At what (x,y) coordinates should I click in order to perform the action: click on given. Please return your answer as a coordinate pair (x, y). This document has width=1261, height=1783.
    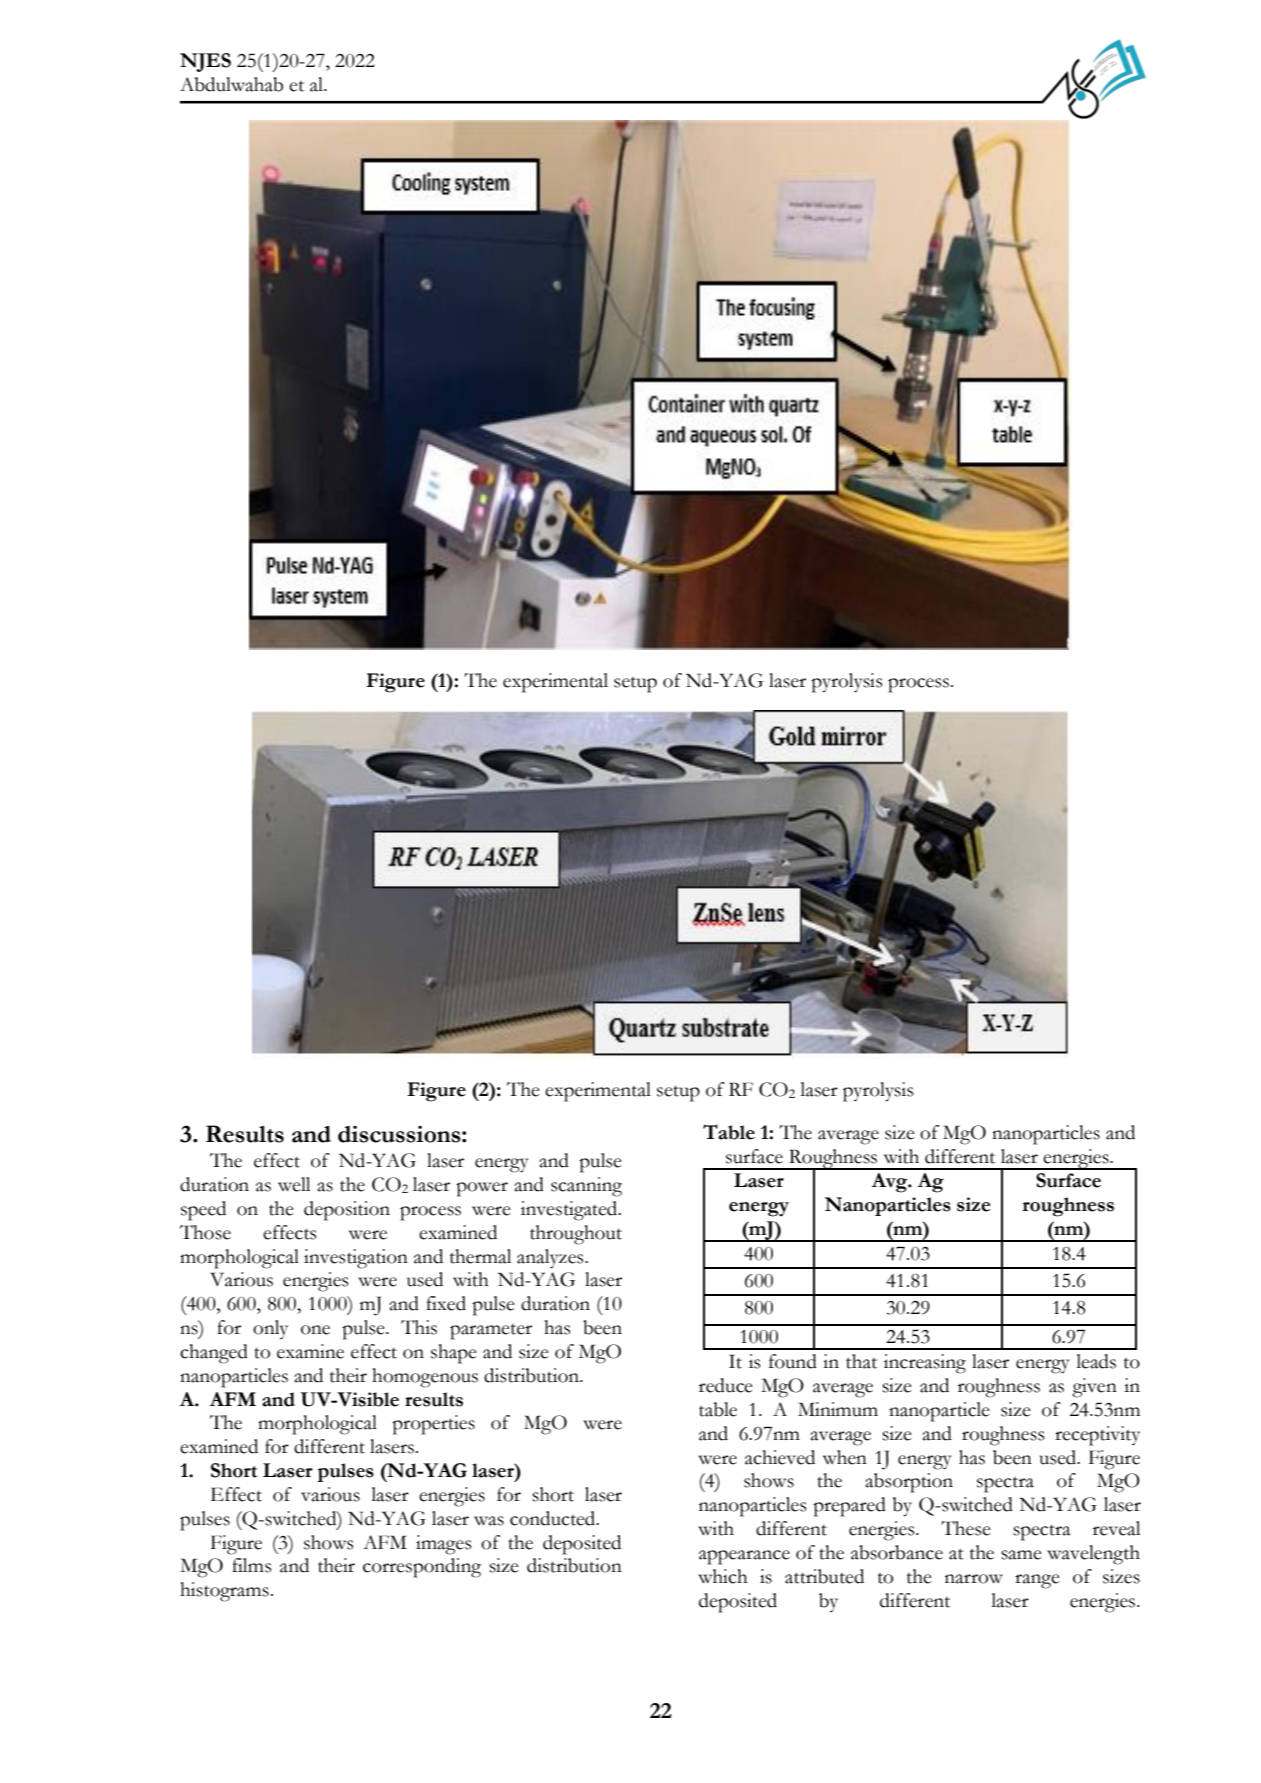
    Looking at the image, I should click on (1094, 1388).
